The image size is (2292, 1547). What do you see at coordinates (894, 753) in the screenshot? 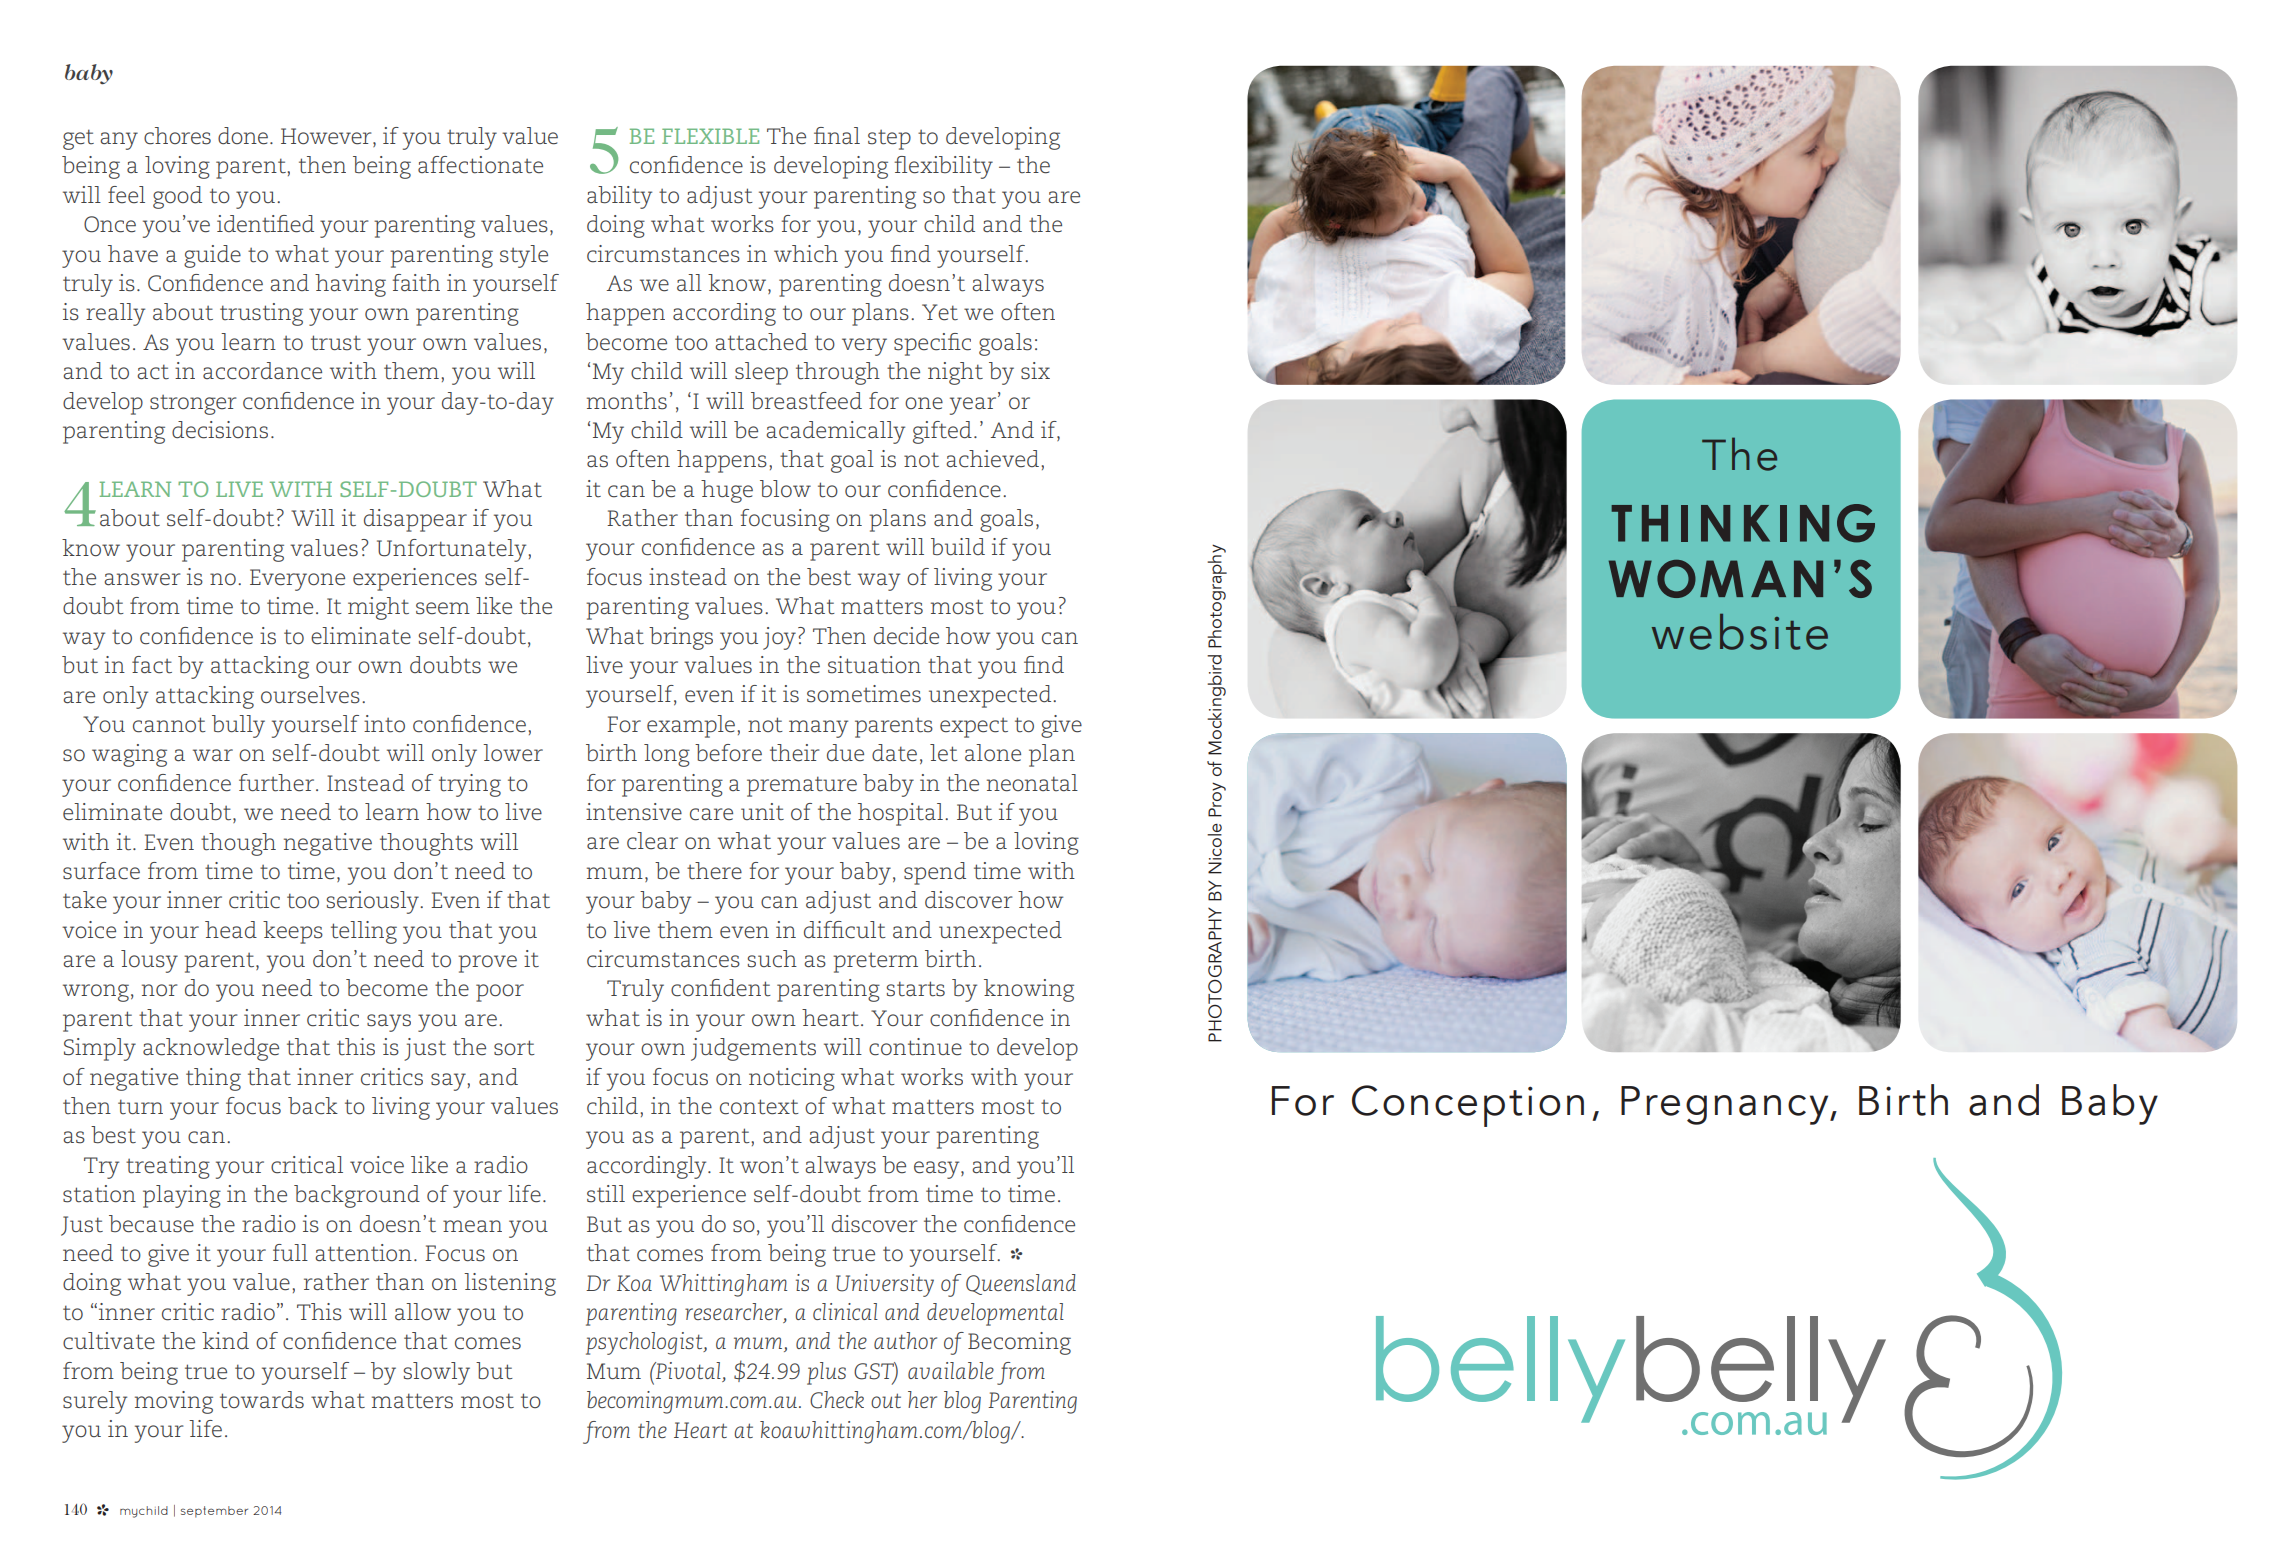
I see `date` at bounding box center [894, 753].
